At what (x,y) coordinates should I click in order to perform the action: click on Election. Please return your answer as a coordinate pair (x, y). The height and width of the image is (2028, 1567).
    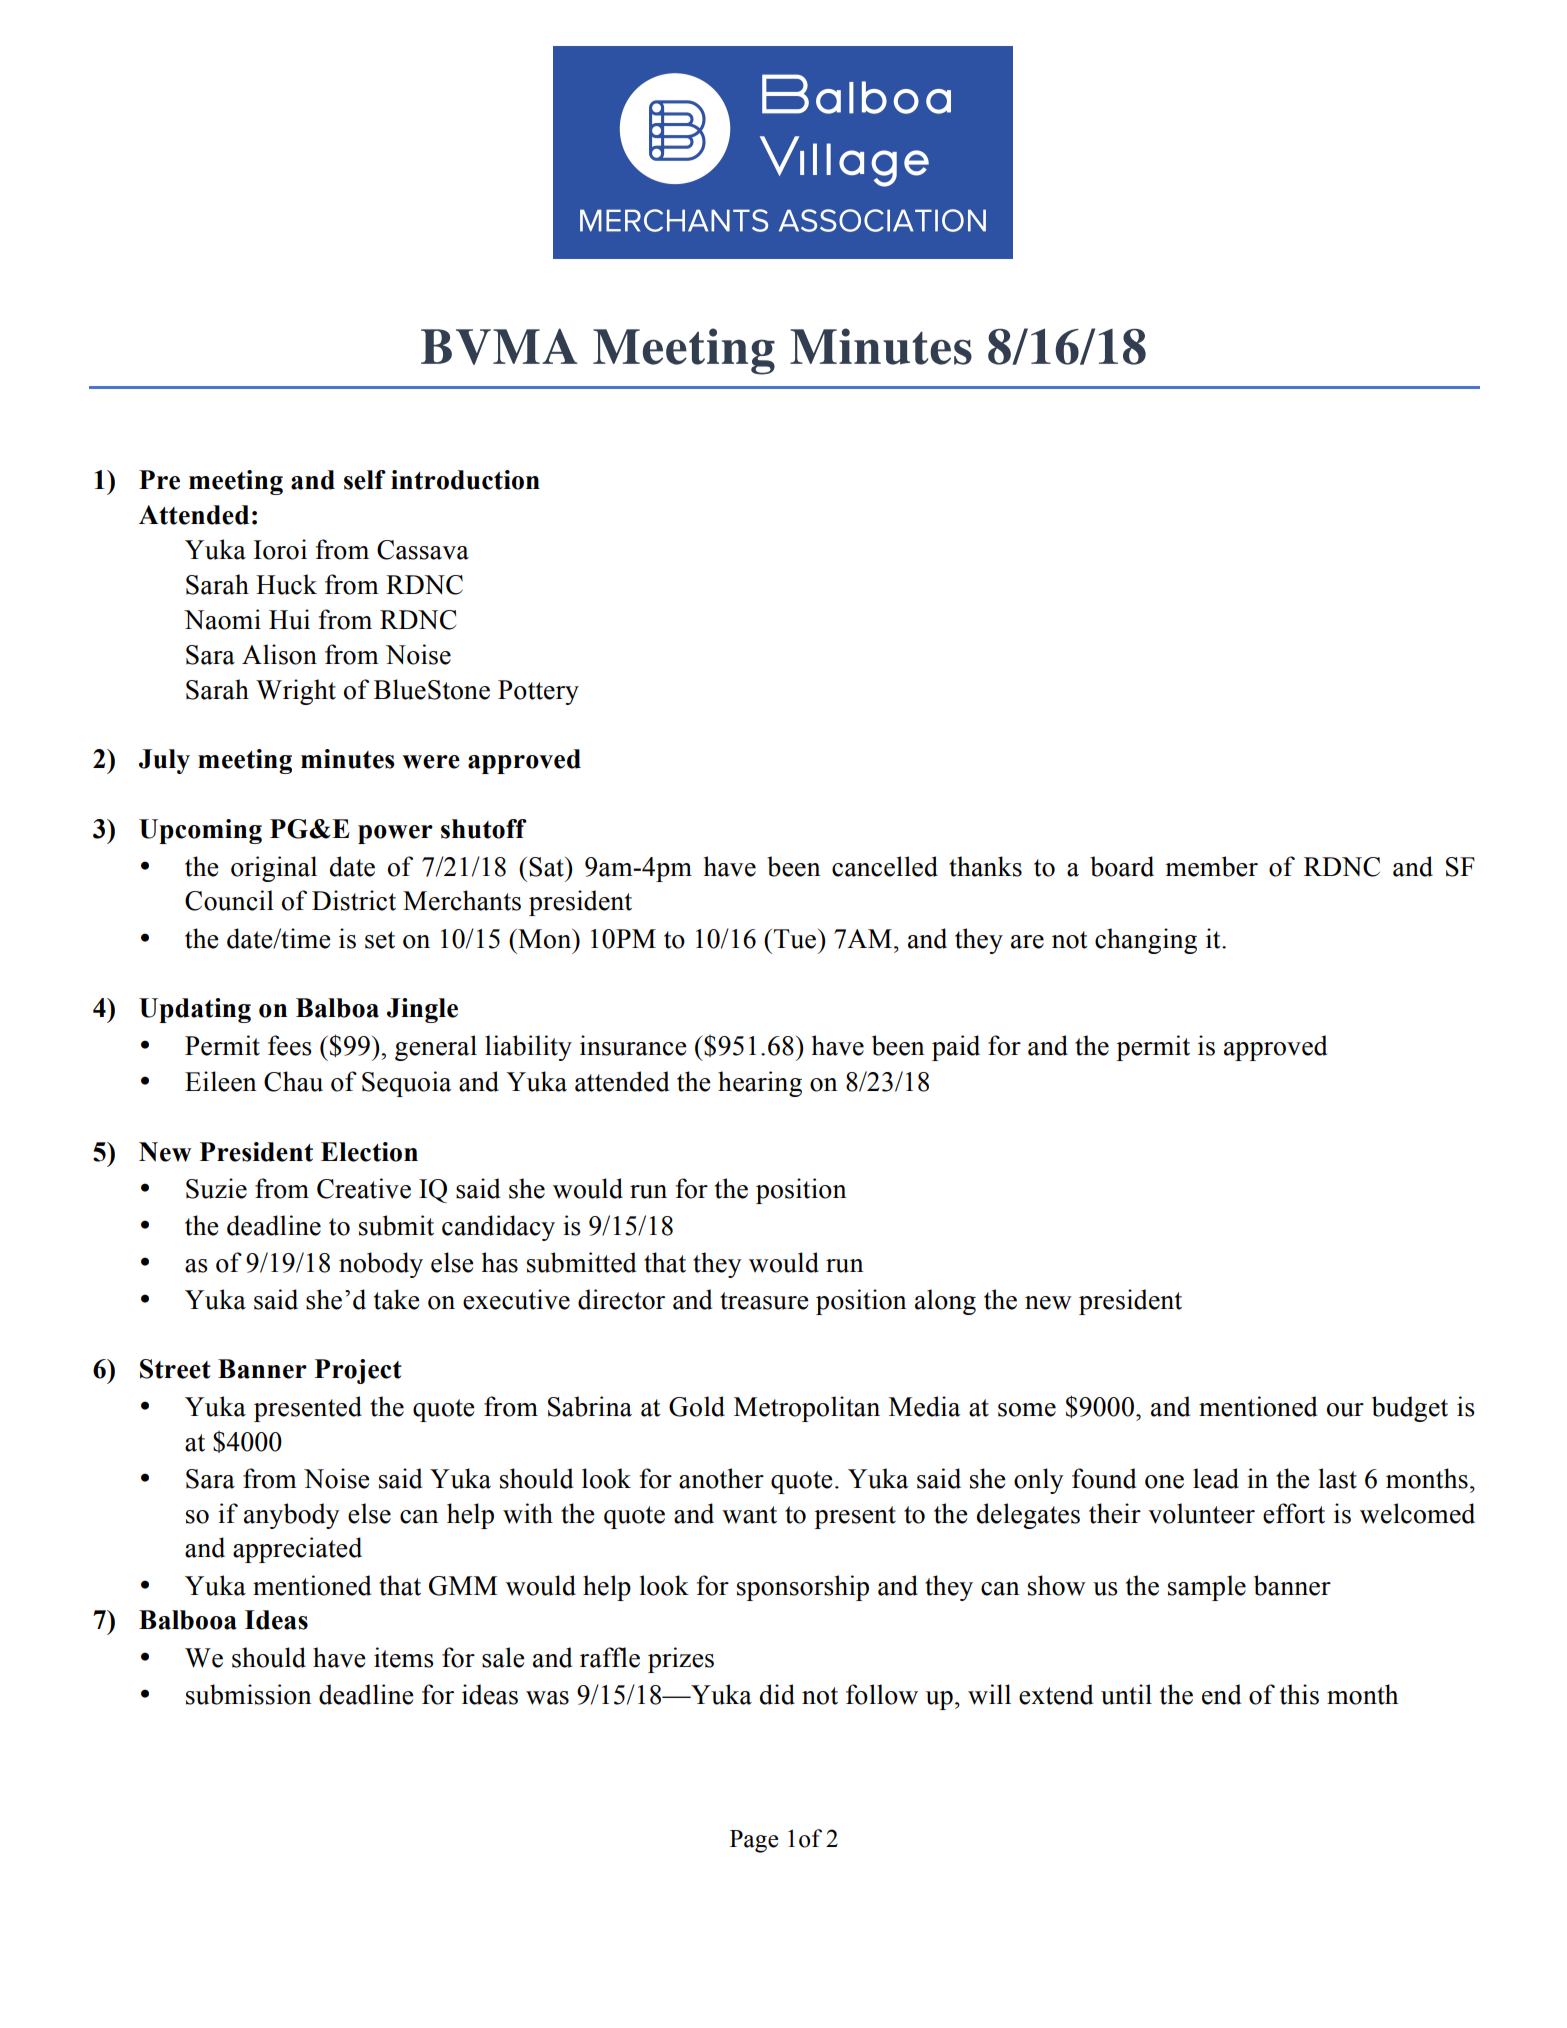
    Looking at the image, I should click on (369, 1152).
